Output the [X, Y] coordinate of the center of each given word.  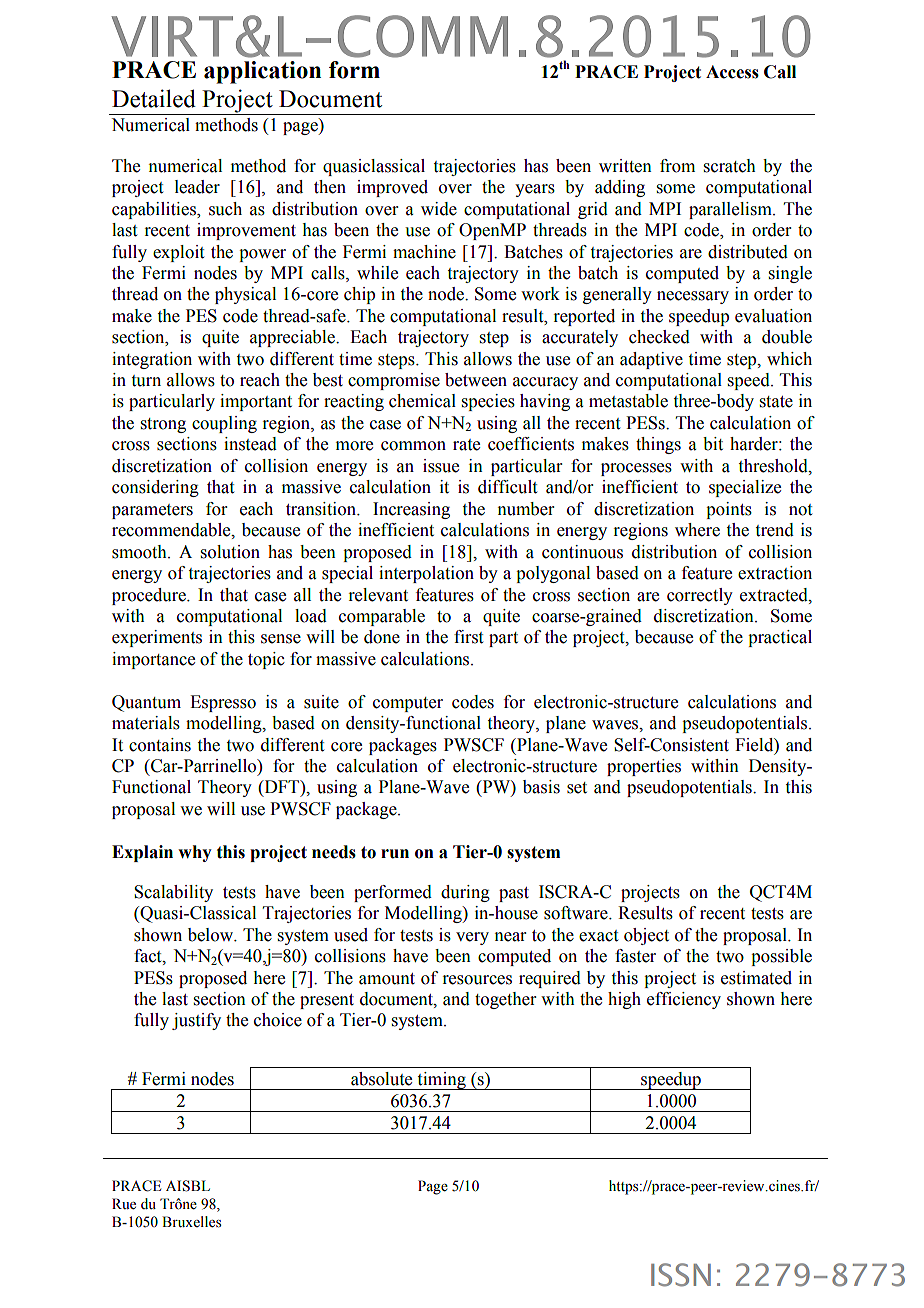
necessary [693, 297]
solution [230, 552]
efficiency [684, 1000]
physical [245, 295]
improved [392, 188]
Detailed [154, 98]
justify [196, 1021]
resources [477, 980]
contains [160, 745]
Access [732, 72]
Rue [124, 1204]
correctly [700, 596]
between [476, 380]
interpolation [426, 574]
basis [541, 787]
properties [644, 767]
